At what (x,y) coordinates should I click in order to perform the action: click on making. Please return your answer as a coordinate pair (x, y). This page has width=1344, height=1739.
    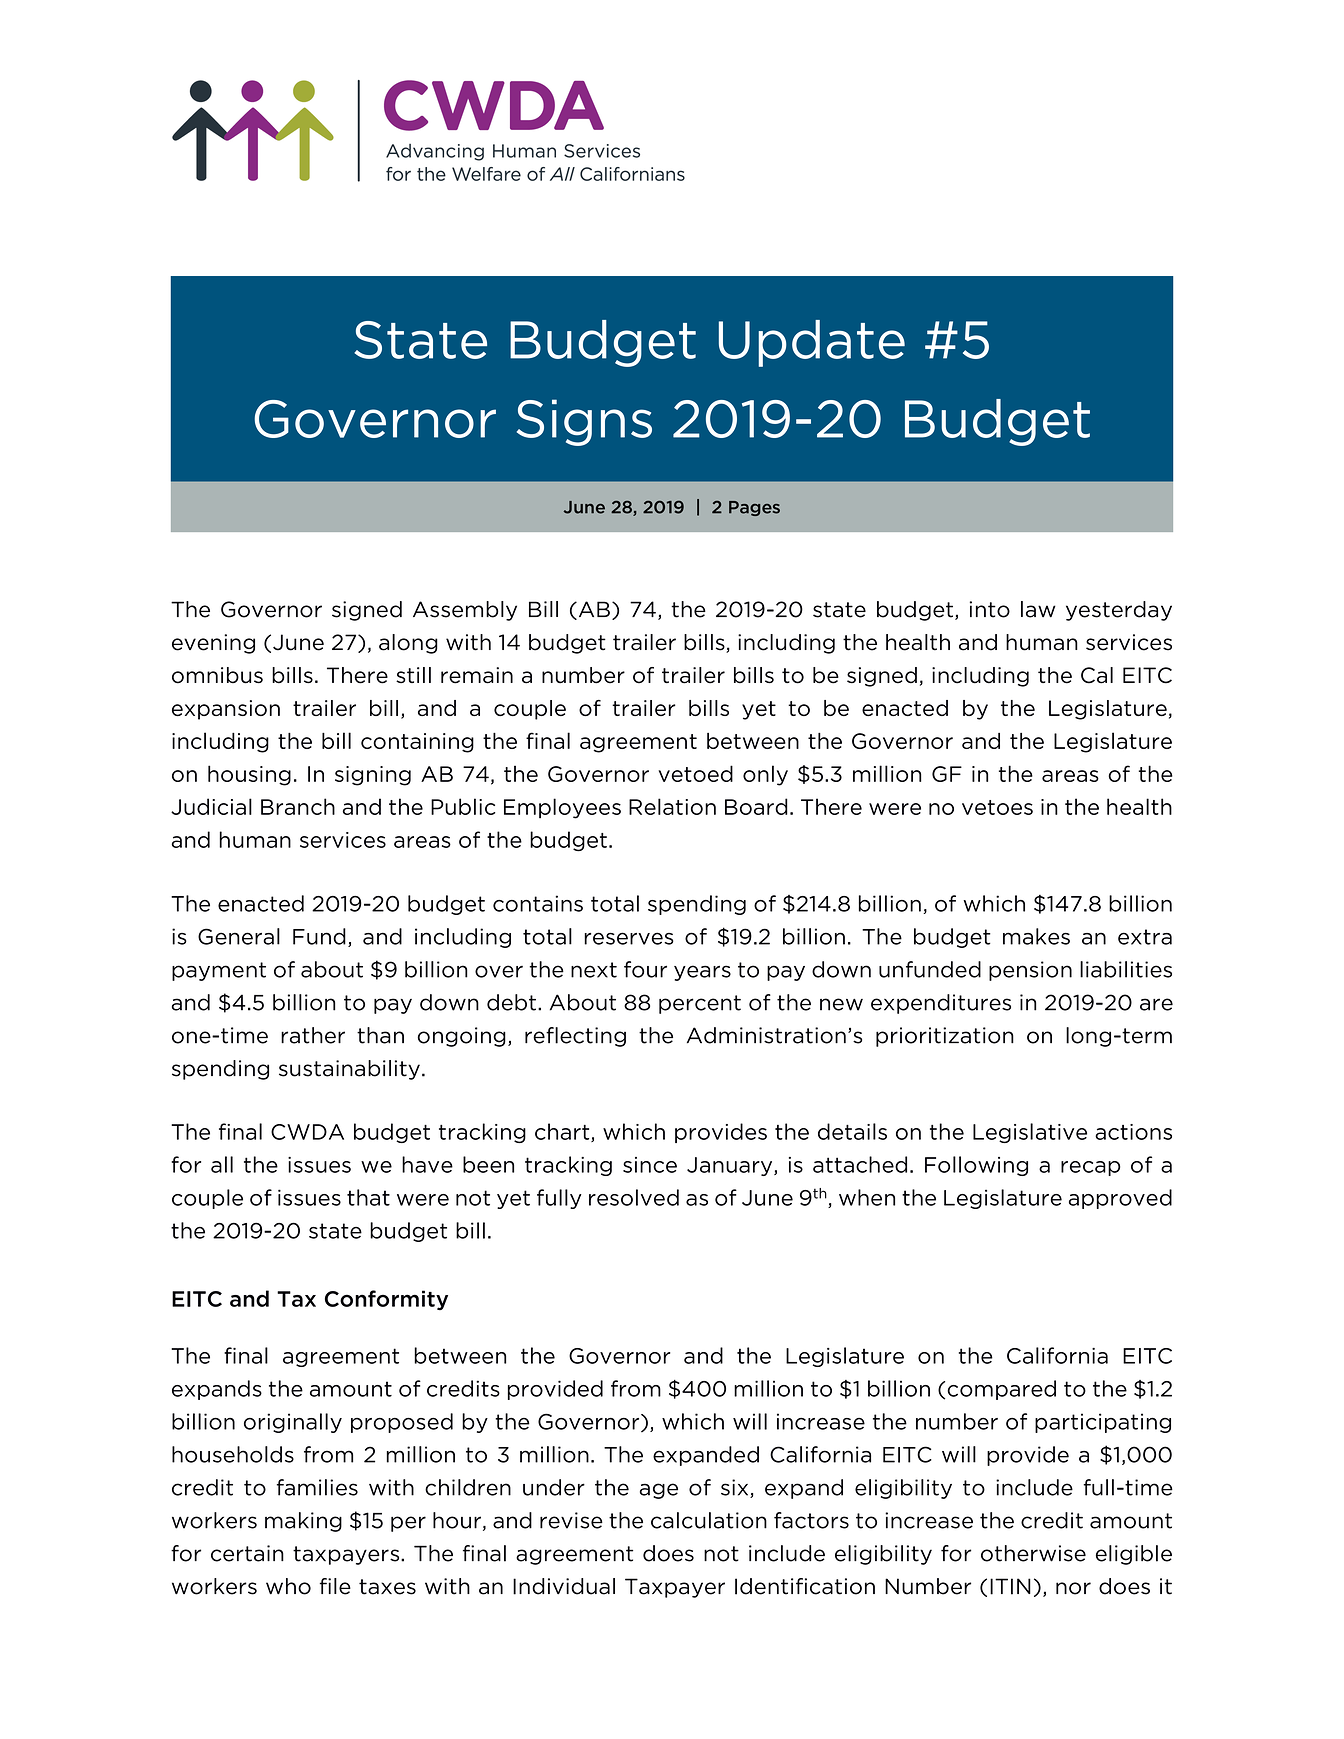
    Looking at the image, I should click on (303, 1522).
